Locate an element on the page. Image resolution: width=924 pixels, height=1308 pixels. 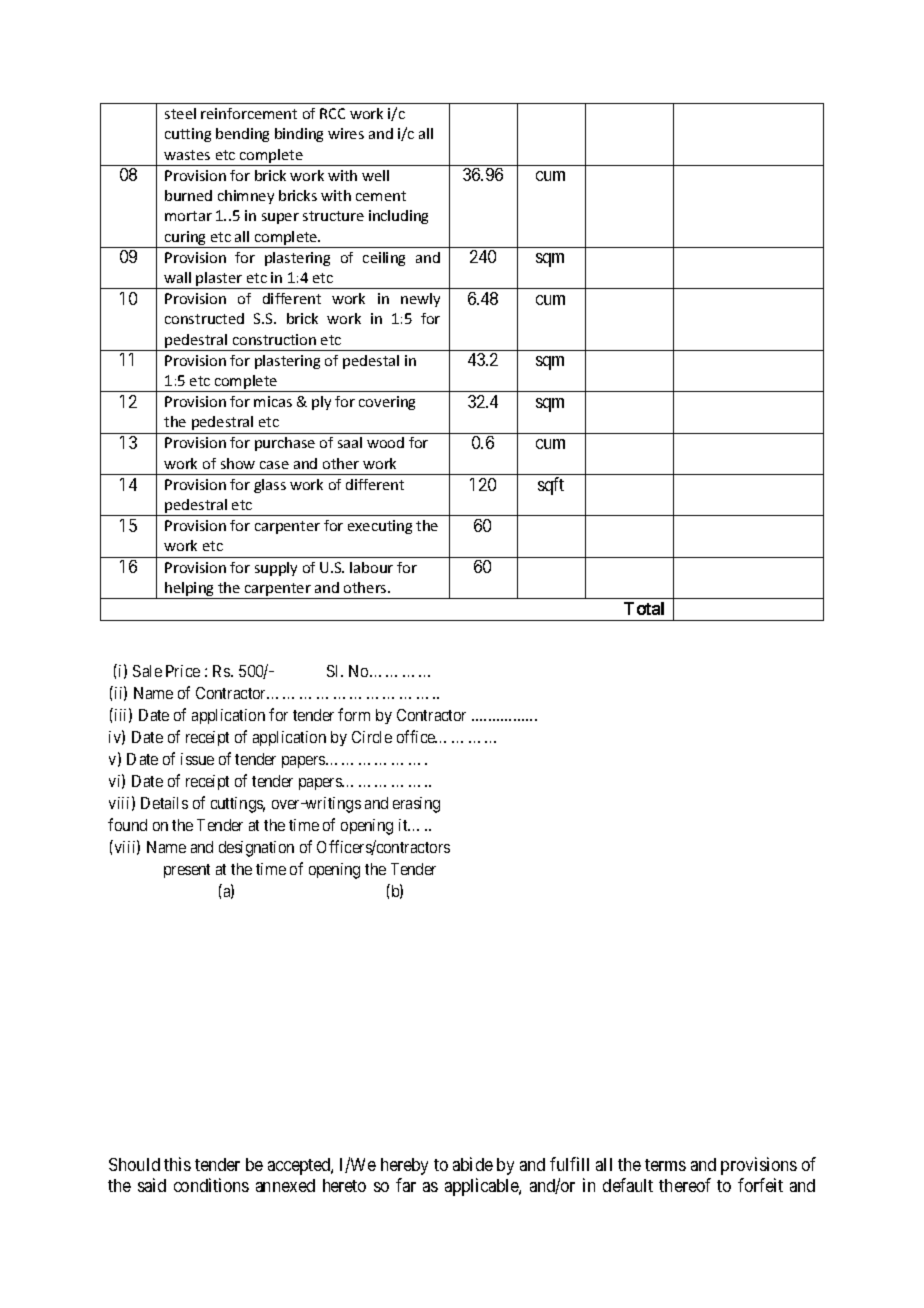
well is located at coordinates (375, 175).
